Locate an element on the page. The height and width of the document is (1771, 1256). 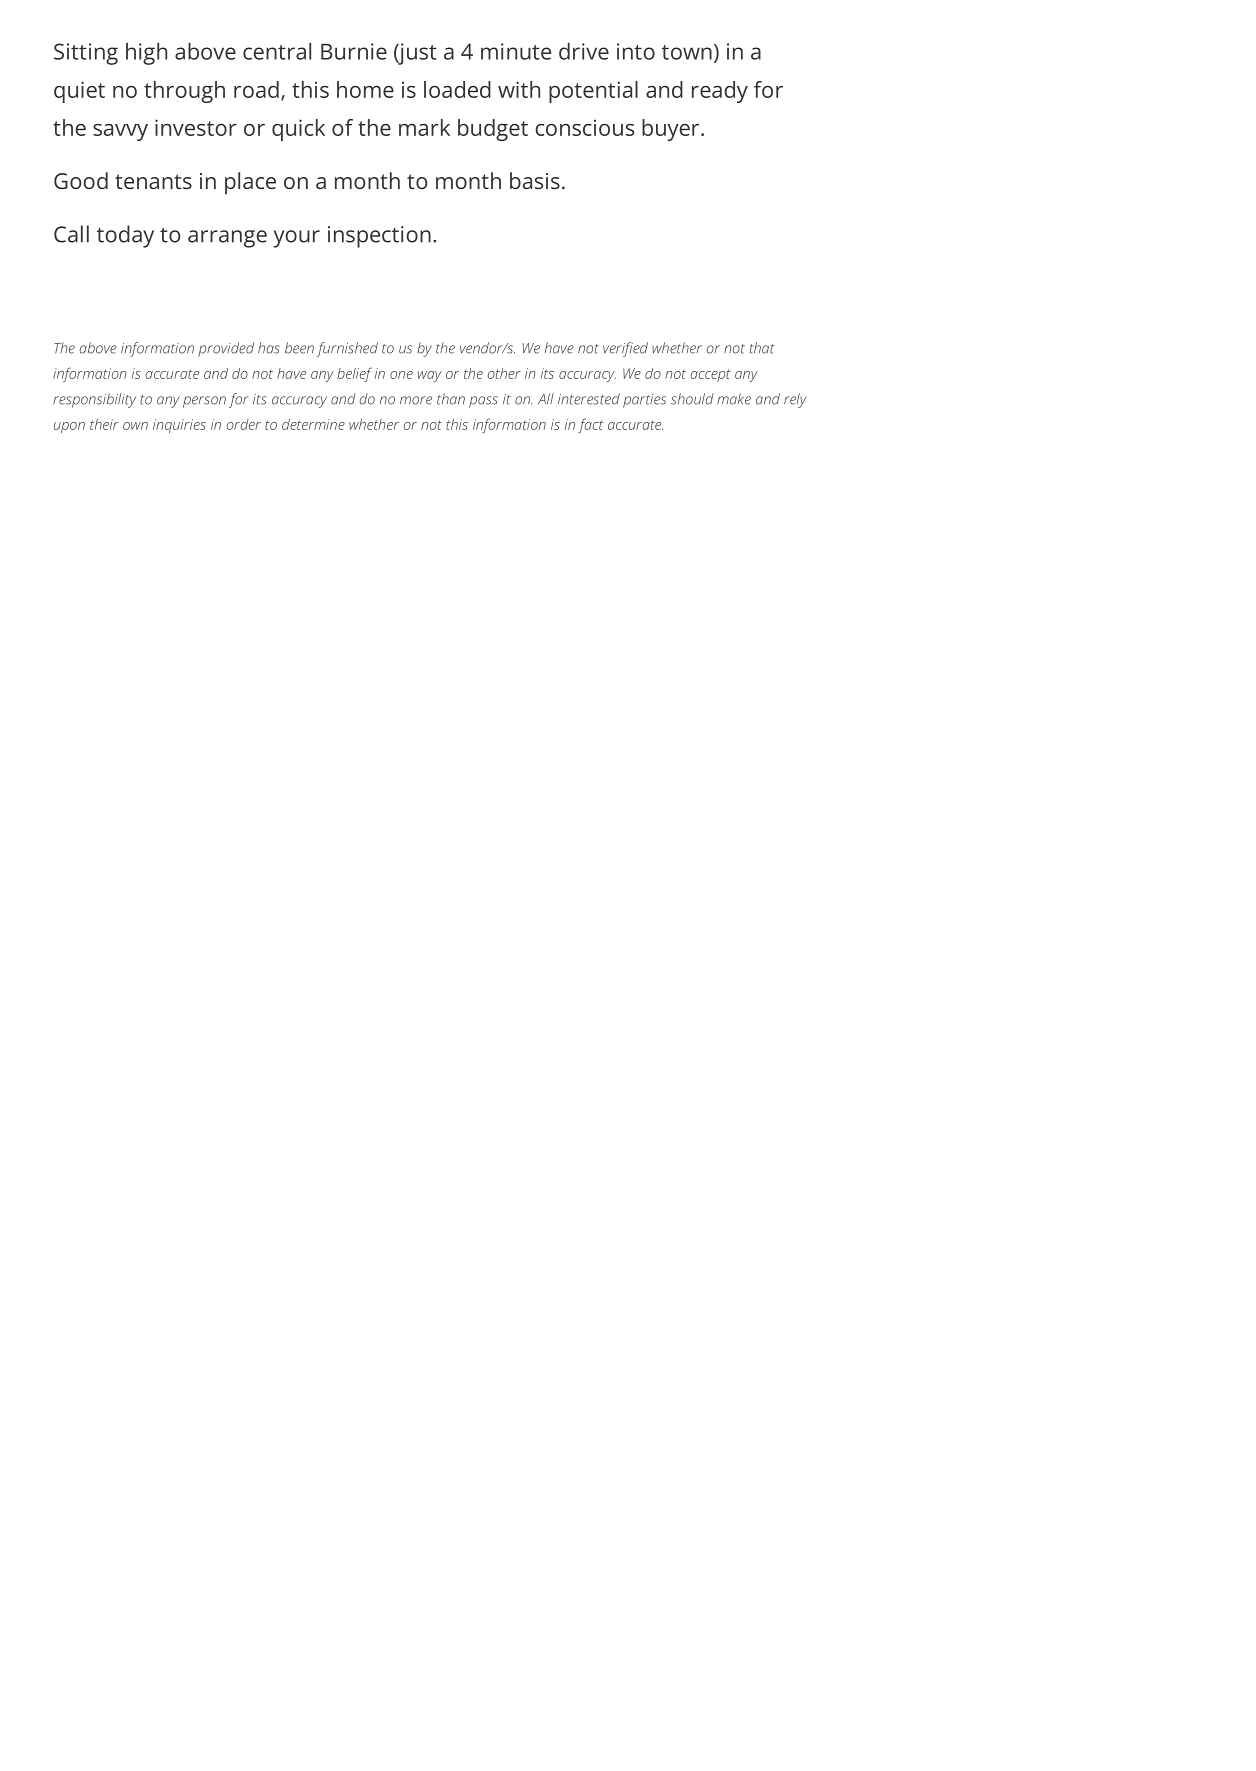
provided is located at coordinates (226, 349).
